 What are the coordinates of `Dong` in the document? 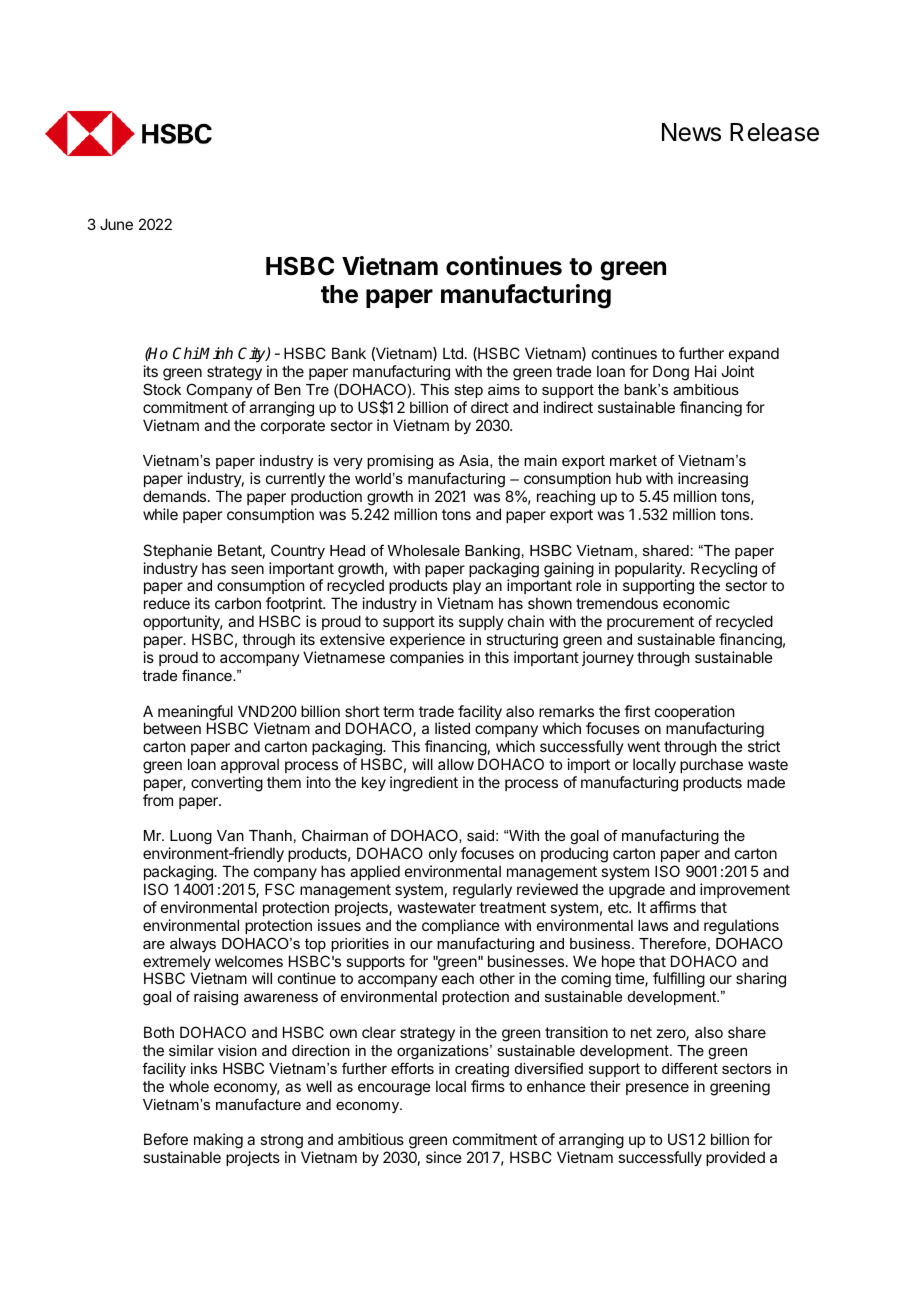 It's located at (671, 373).
